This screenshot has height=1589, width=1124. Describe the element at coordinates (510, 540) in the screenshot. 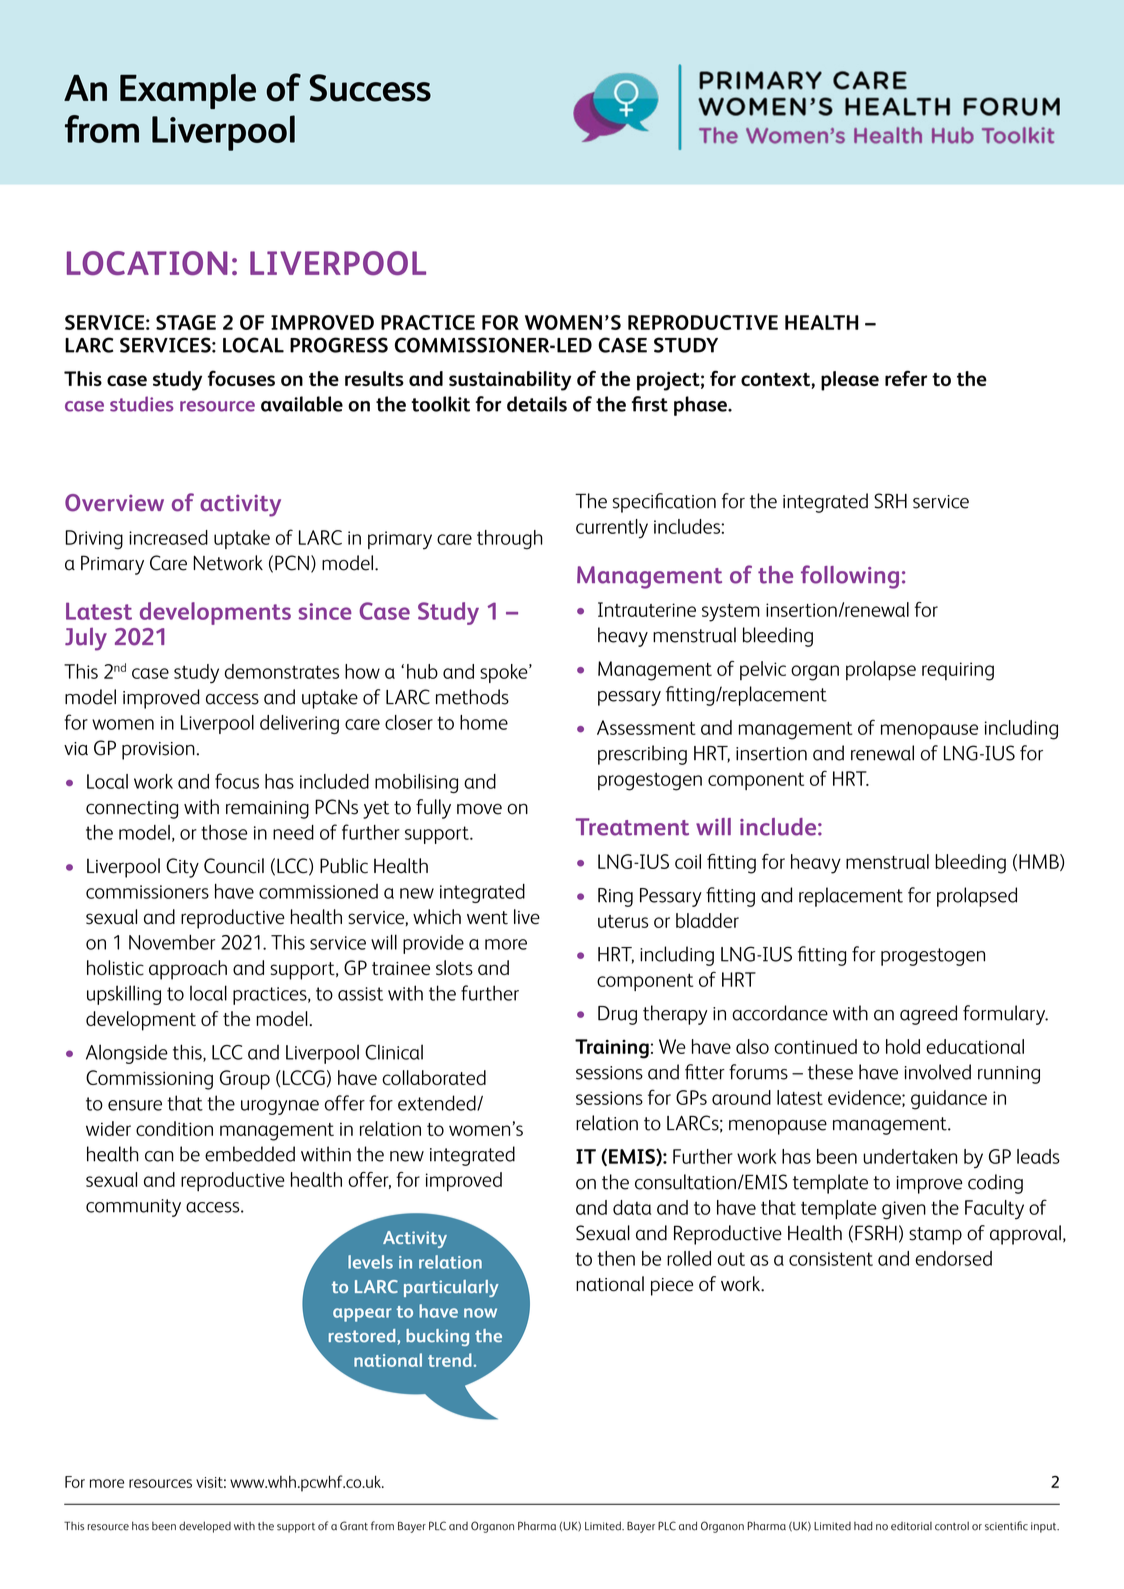

I see `through` at that location.
